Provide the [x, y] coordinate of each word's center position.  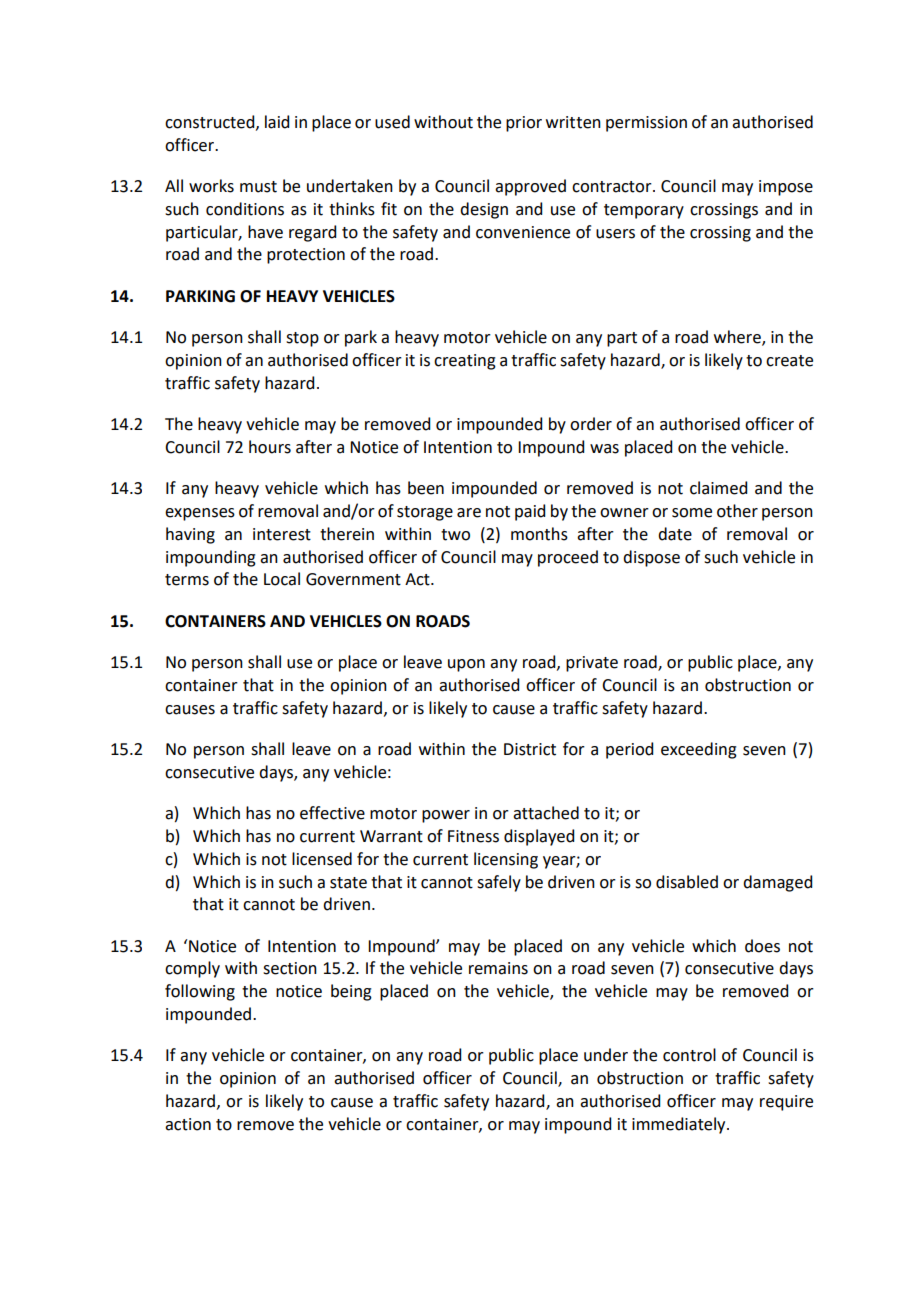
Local [282, 579]
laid [277, 122]
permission [646, 124]
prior [524, 124]
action [188, 1124]
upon [466, 665]
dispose [651, 558]
